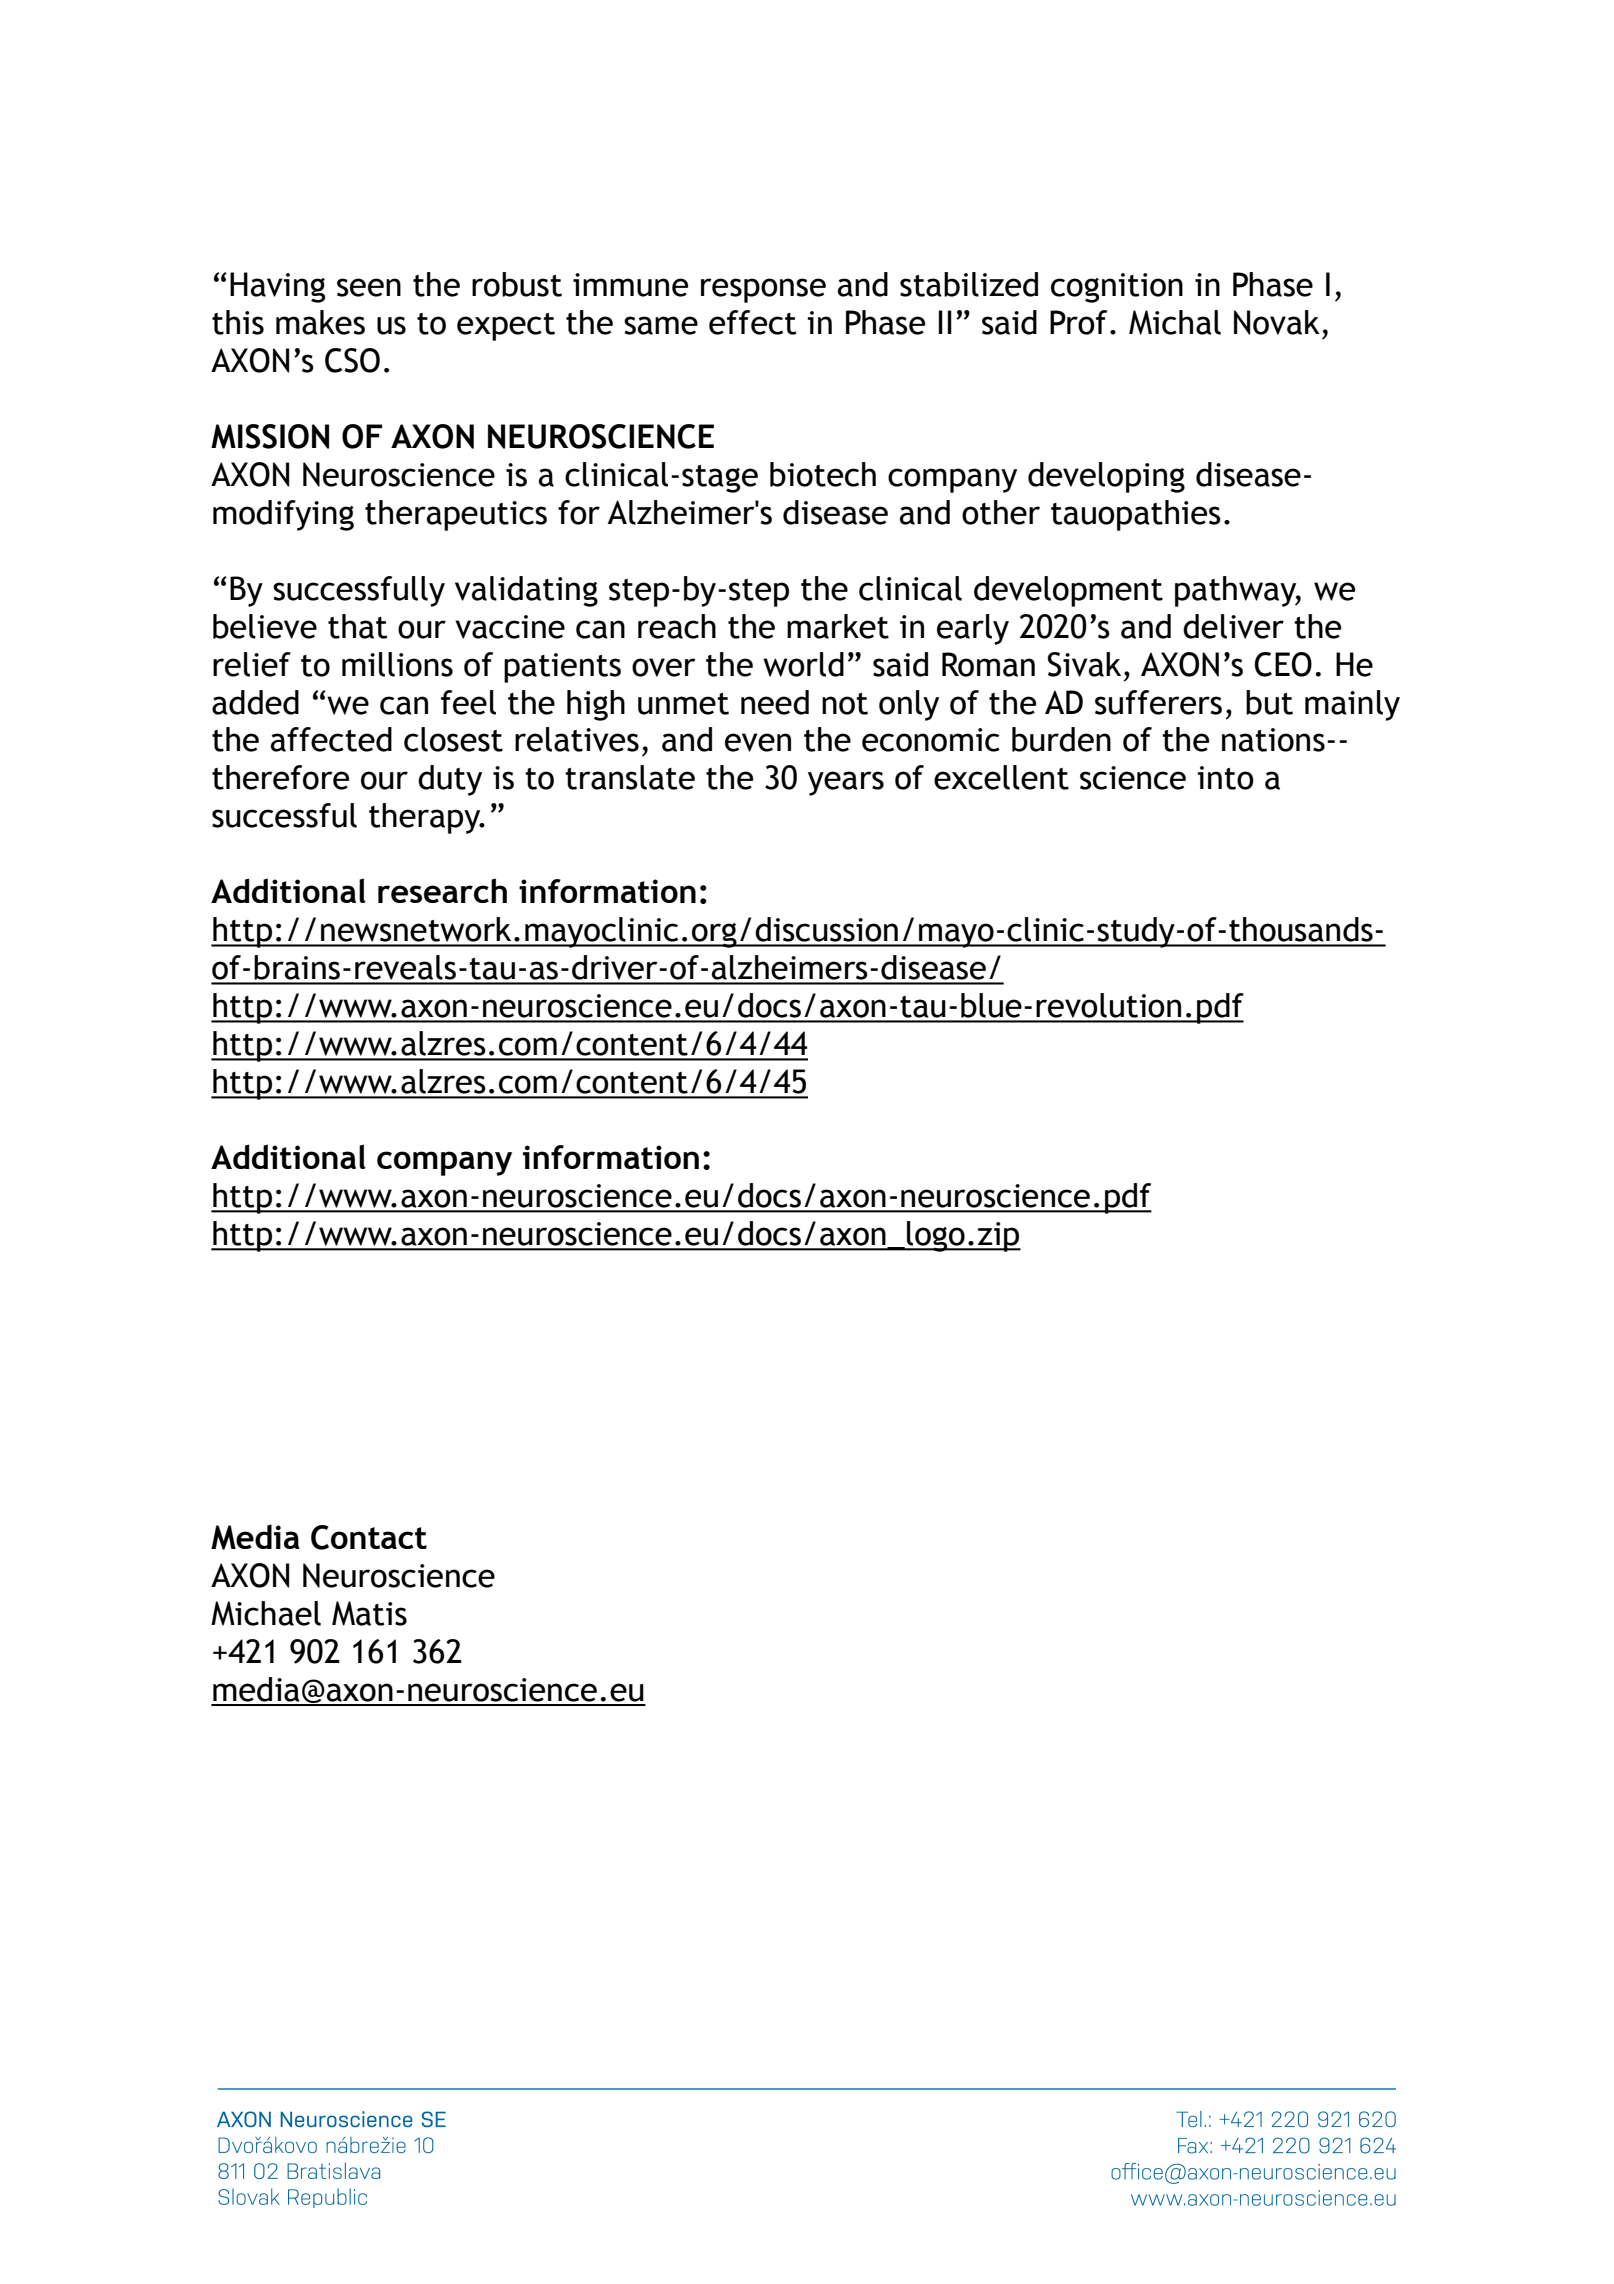  I want to click on Michal, so click(1175, 322).
